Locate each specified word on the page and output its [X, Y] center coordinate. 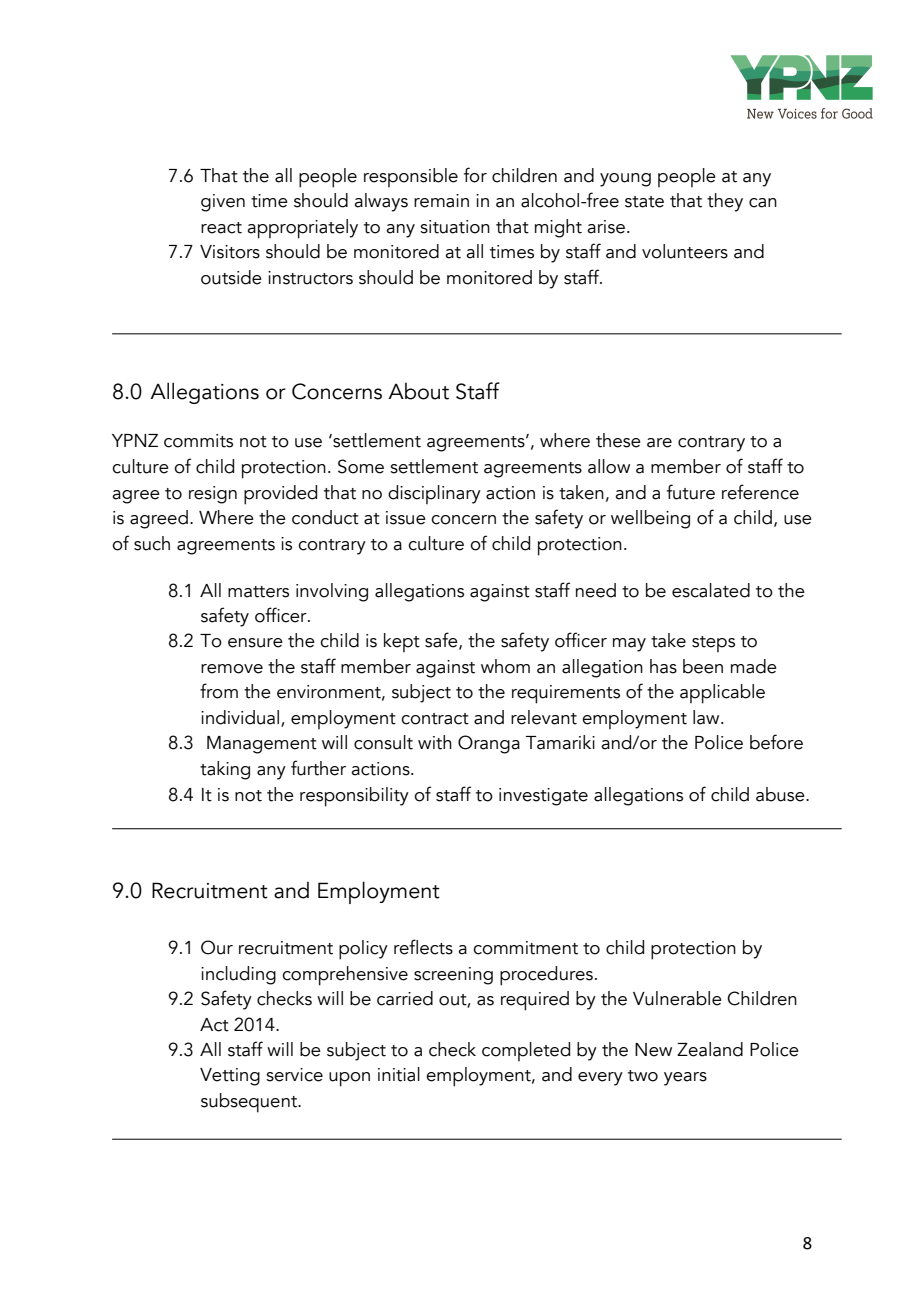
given [223, 203]
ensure [255, 643]
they [725, 202]
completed [526, 1051]
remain [441, 201]
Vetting [230, 1077]
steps [713, 644]
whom [505, 666]
